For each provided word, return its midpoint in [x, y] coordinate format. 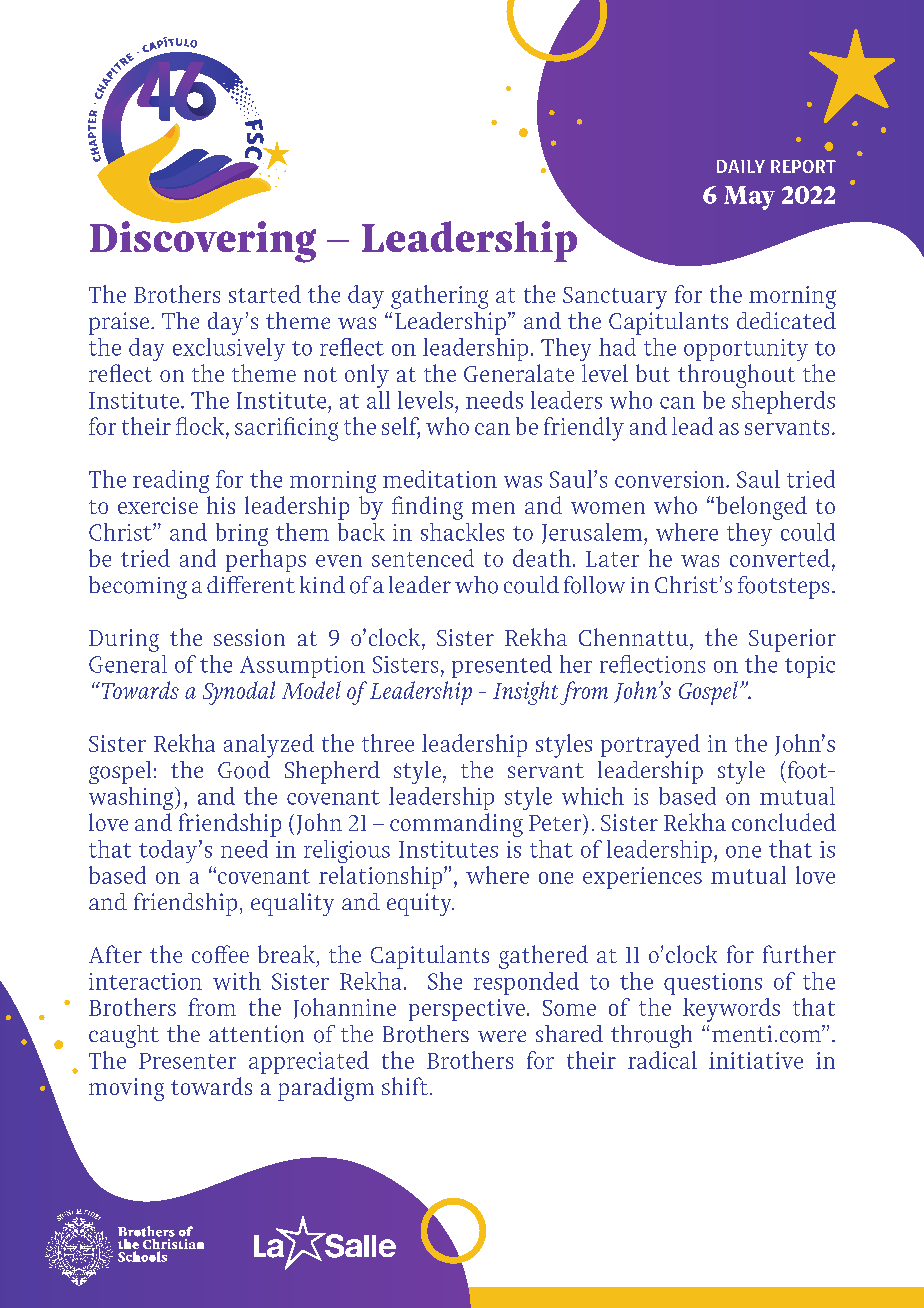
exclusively [229, 349]
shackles [462, 532]
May [749, 198]
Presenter [187, 1061]
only [367, 376]
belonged [761, 508]
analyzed [269, 746]
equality [292, 904]
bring [242, 534]
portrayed [650, 746]
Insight [525, 693]
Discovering [203, 241]
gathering [439, 297]
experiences [642, 878]
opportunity [746, 350]
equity [420, 904]
